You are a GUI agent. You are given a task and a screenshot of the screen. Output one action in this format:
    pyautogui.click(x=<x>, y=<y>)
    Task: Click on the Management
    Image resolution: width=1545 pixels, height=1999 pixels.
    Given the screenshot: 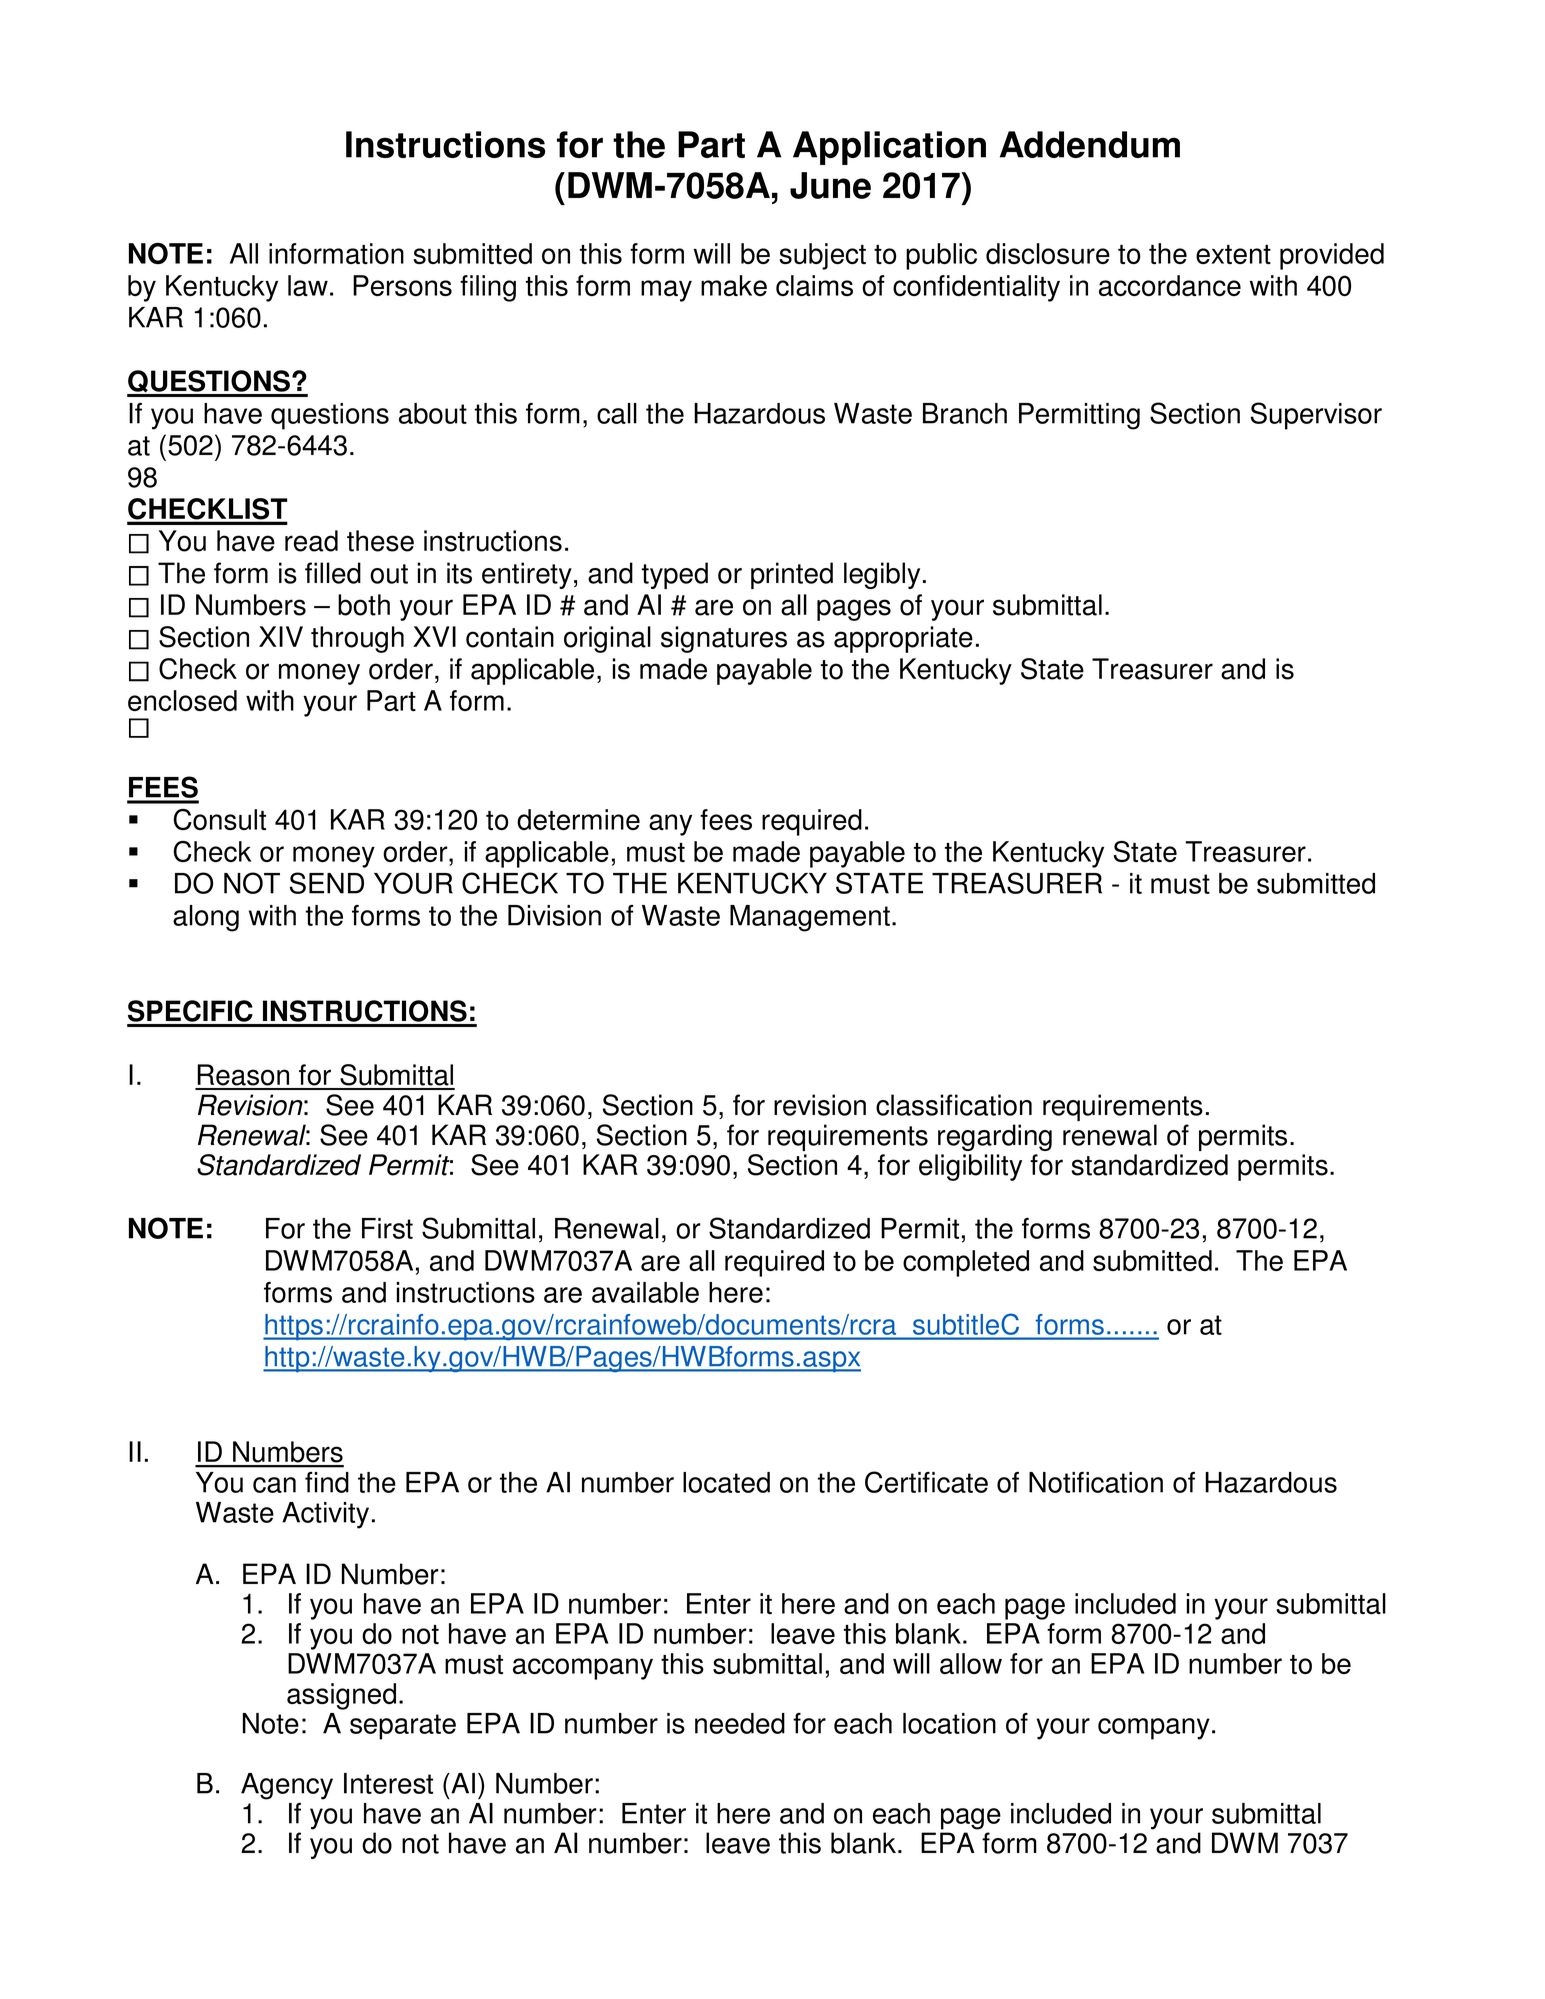 What is the action you would take?
    pyautogui.click(x=810, y=918)
